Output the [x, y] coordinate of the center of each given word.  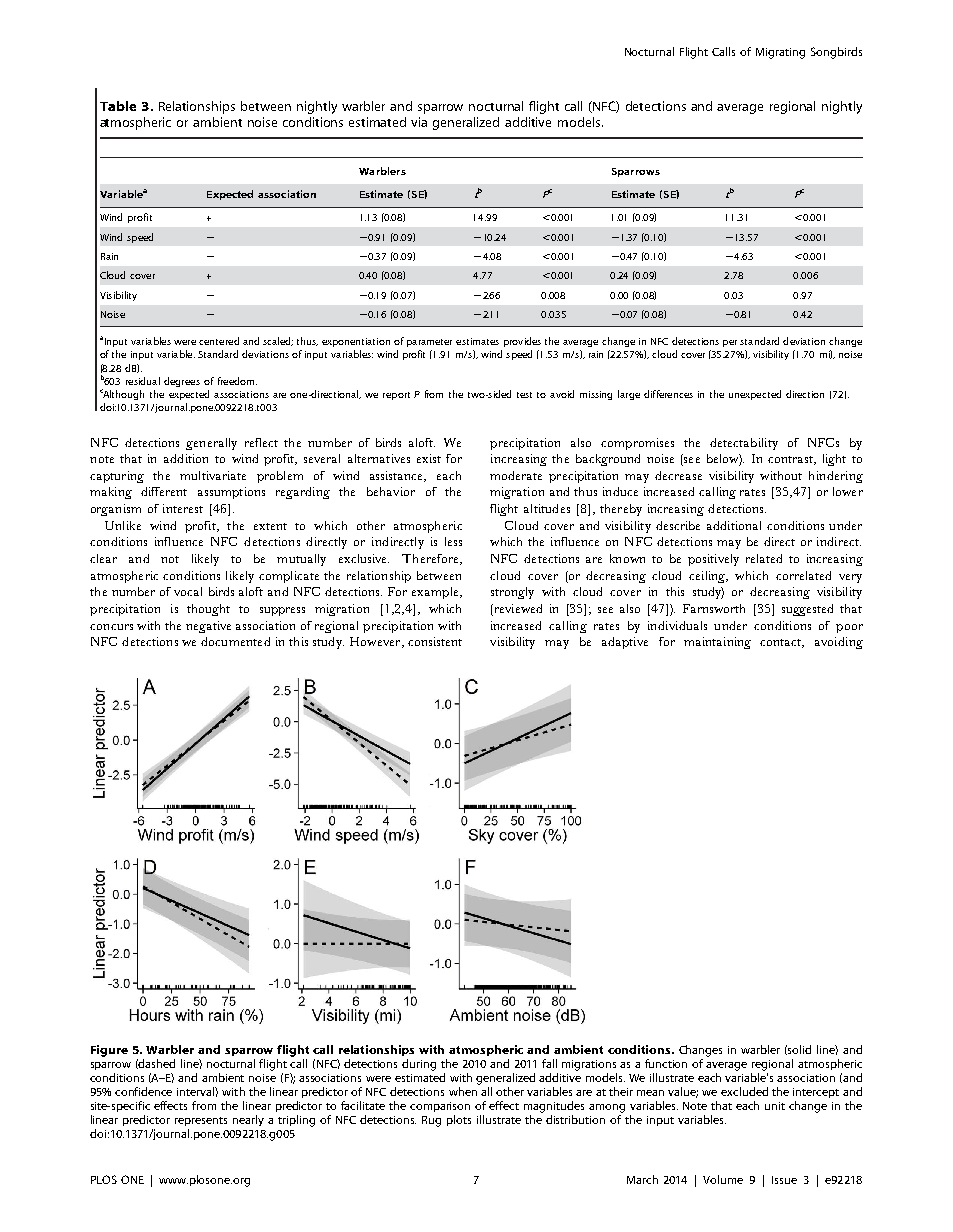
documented [235, 641]
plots [459, 1120]
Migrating [780, 53]
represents [201, 1121]
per [730, 343]
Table [118, 106]
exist [429, 458]
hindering [836, 477]
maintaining [717, 643]
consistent [435, 641]
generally [211, 444]
